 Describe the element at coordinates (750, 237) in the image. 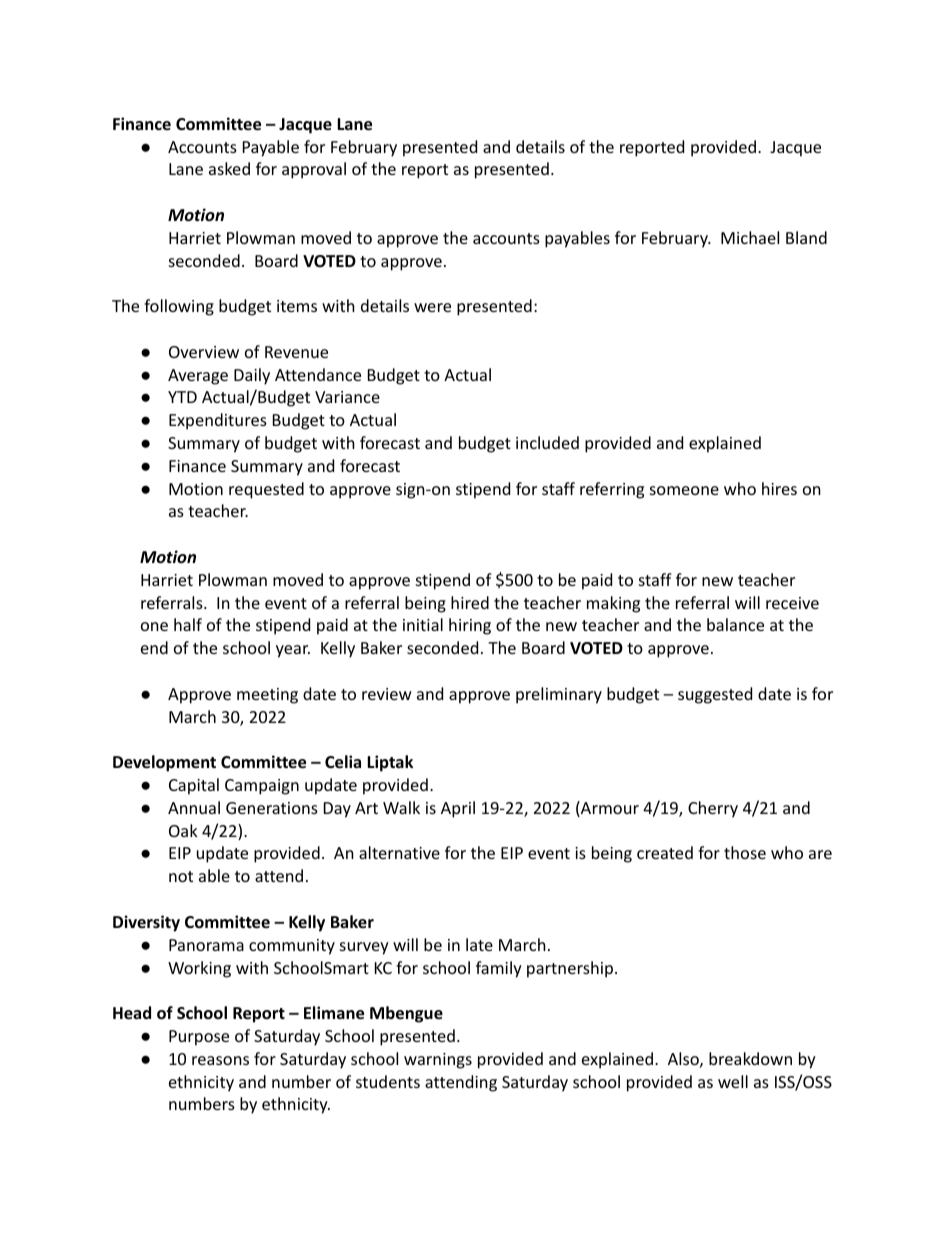

I see `Michael` at that location.
